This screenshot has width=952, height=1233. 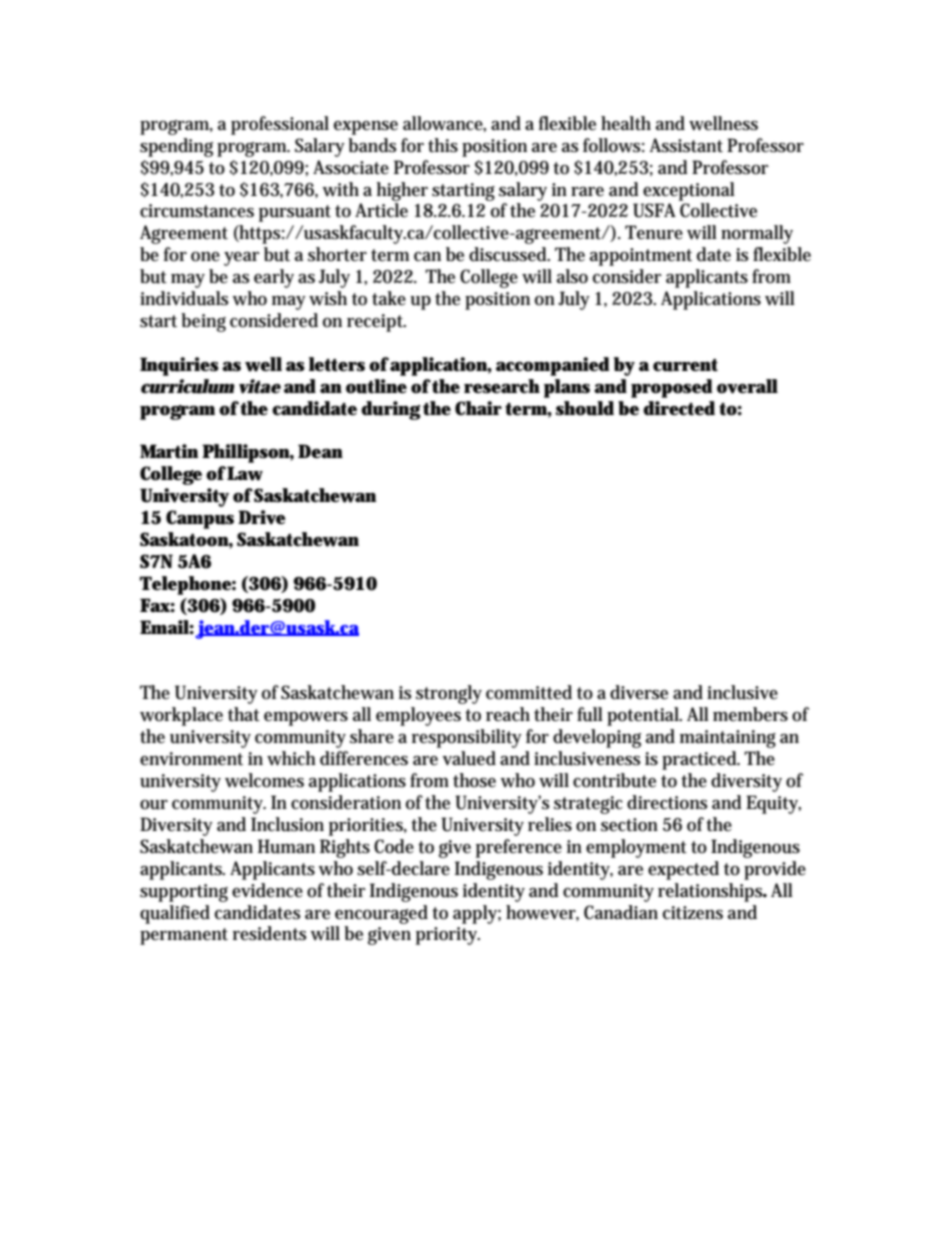 I want to click on directed, so click(x=679, y=408).
